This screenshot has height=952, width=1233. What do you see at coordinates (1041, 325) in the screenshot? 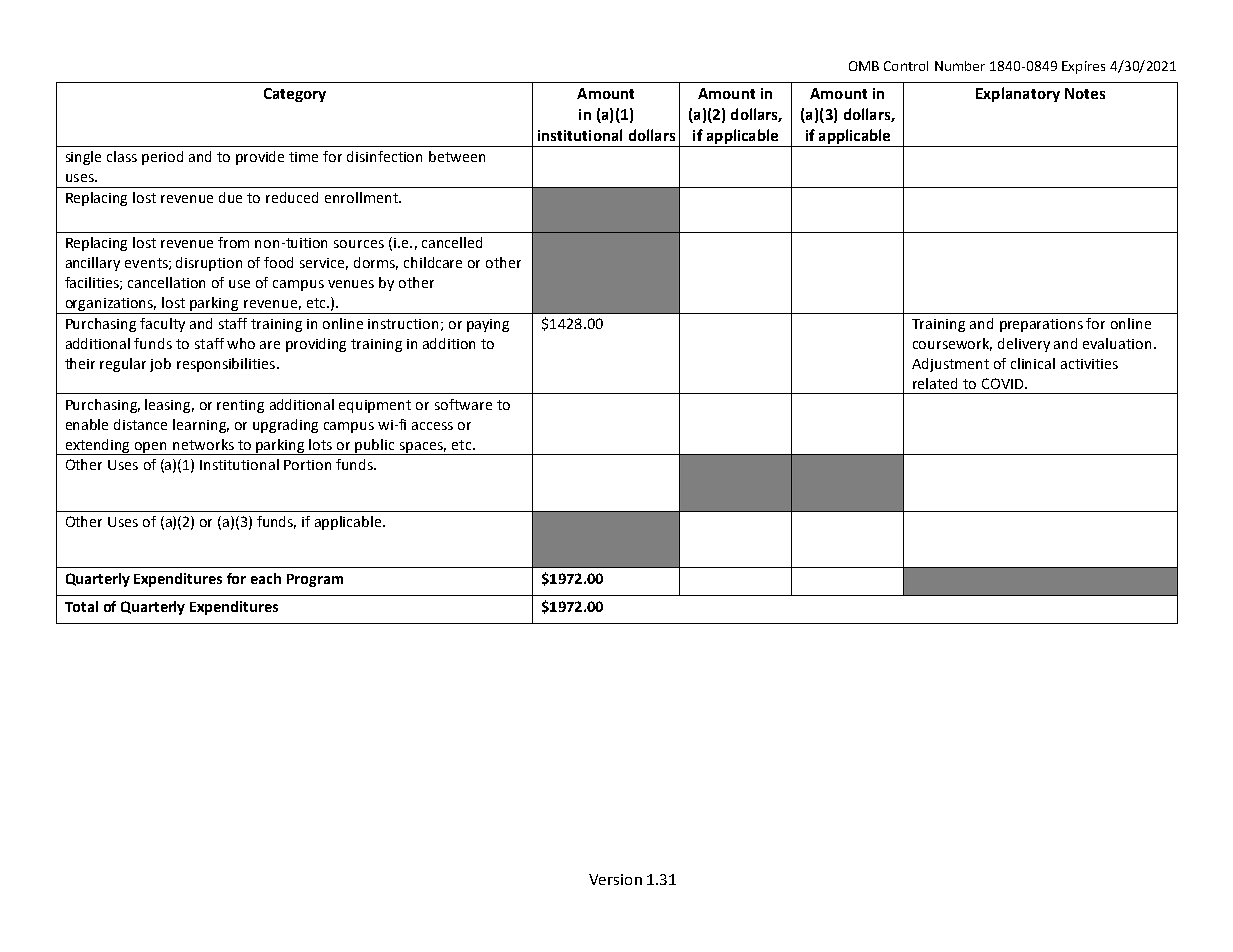
I see `preparations` at bounding box center [1041, 325].
